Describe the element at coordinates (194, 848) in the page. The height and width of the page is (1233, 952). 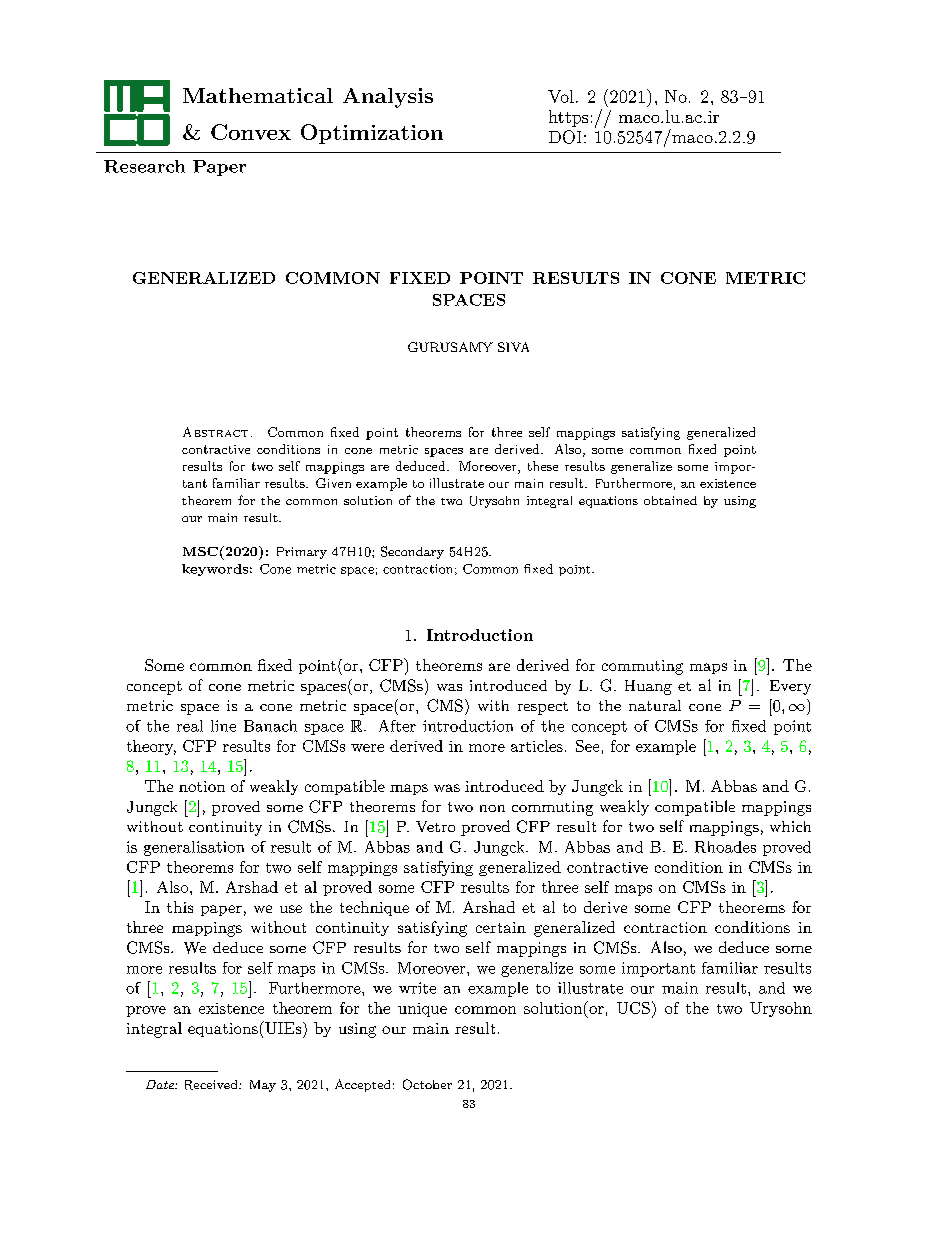
I see `generalisation` at that location.
